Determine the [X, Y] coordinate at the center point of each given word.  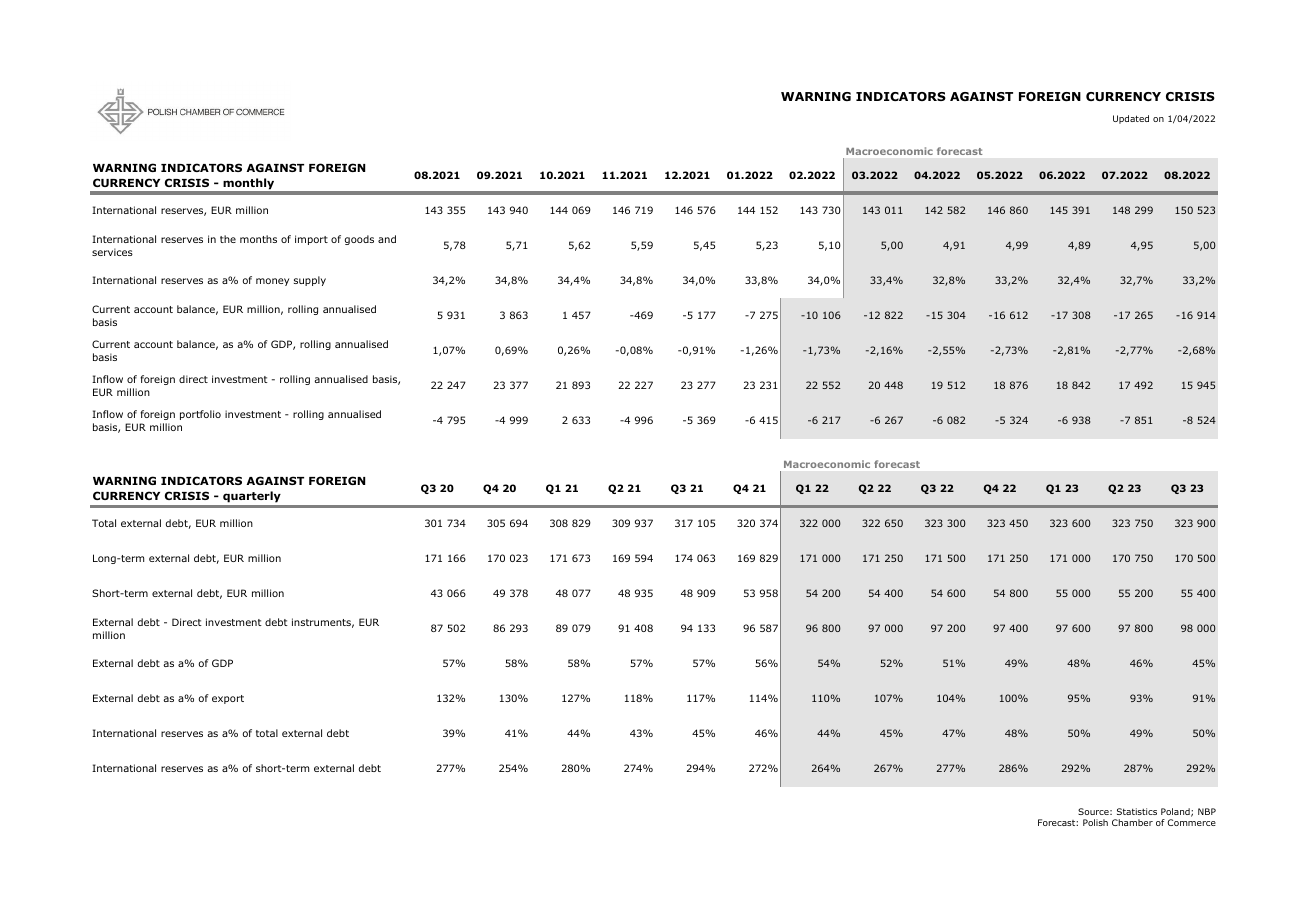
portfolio [200, 415]
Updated [1131, 119]
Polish [1095, 822]
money [272, 282]
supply [310, 281]
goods [359, 240]
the [228, 239]
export [228, 699]
